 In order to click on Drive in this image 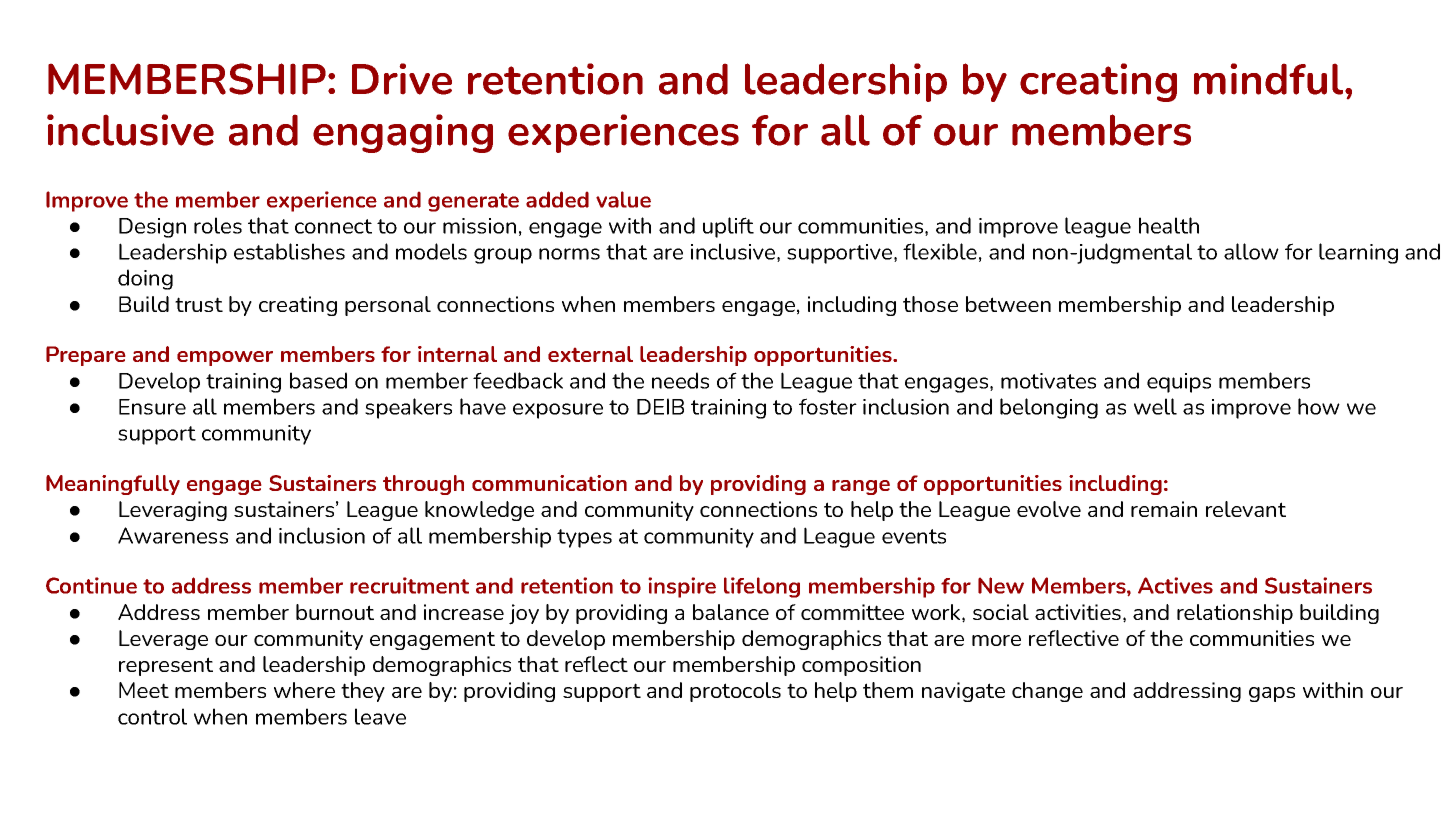, I will do `click(402, 79)`.
